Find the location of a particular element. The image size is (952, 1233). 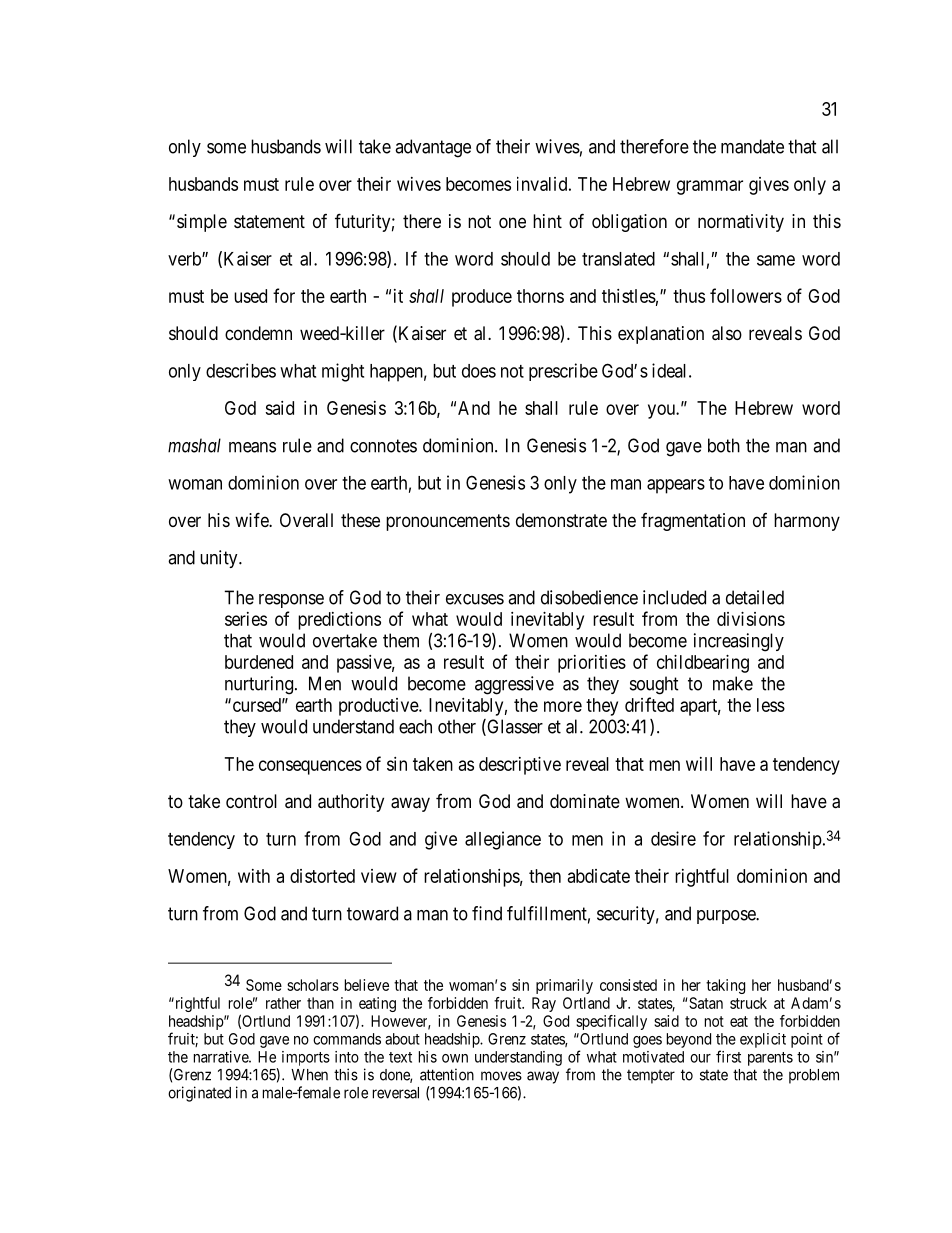

does is located at coordinates (479, 371).
